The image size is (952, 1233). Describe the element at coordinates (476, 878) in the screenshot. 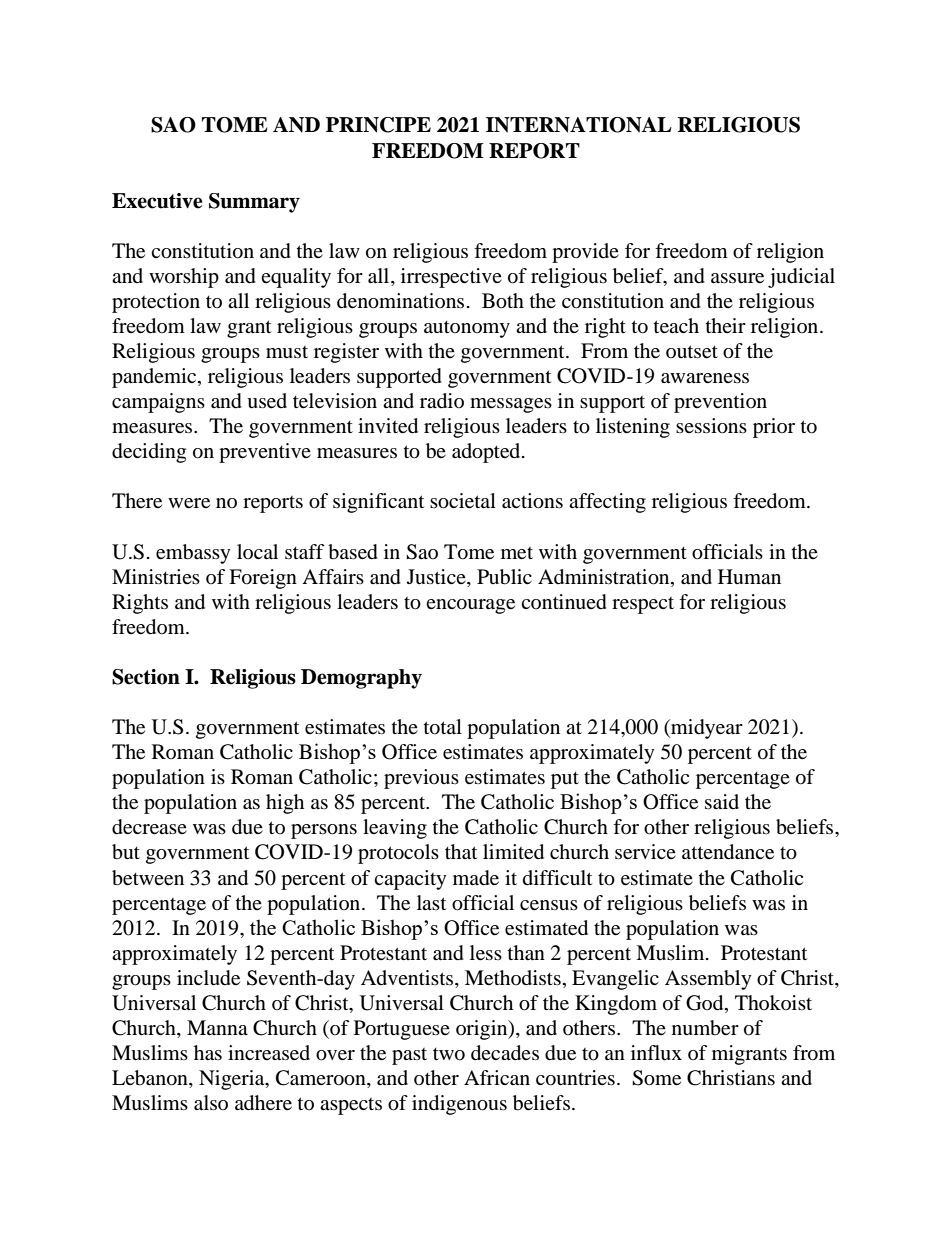

I see `made` at that location.
